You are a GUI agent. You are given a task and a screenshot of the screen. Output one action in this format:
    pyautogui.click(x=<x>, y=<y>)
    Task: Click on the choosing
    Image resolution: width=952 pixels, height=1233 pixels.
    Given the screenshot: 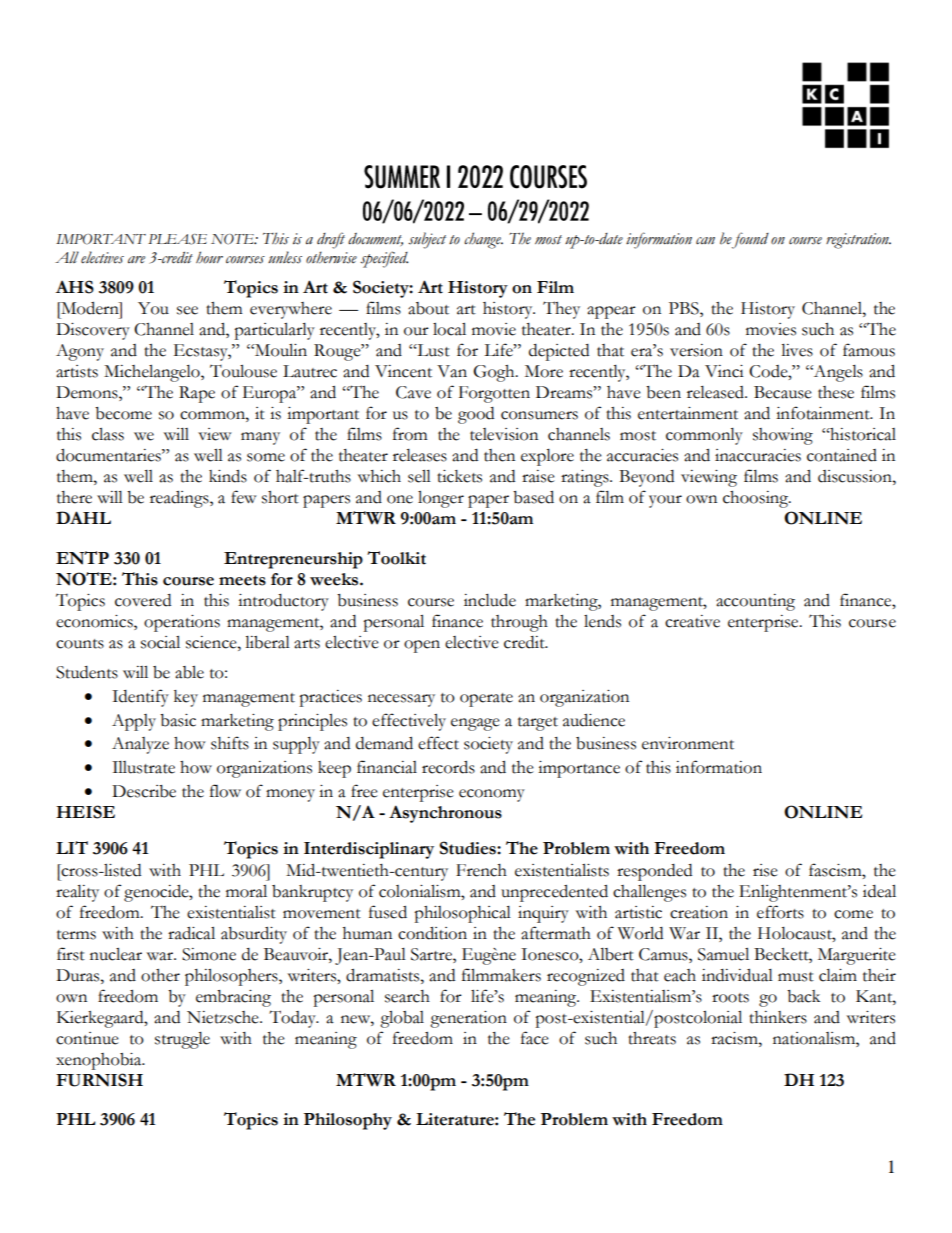 What is the action you would take?
    pyautogui.click(x=757, y=499)
